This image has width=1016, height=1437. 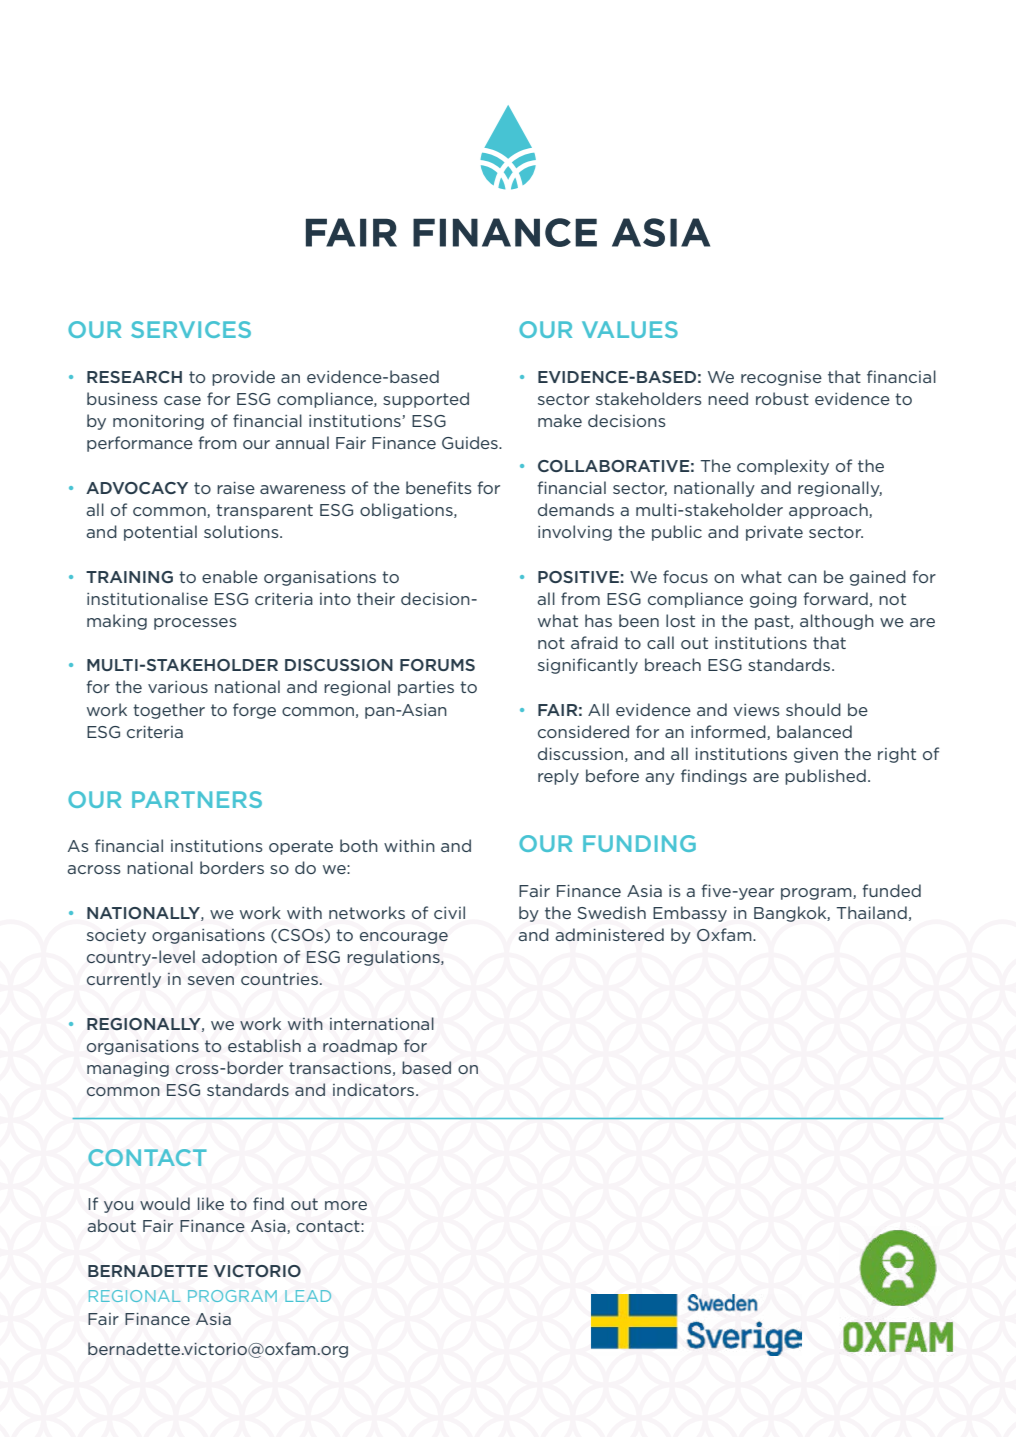 I want to click on provide, so click(x=243, y=378).
